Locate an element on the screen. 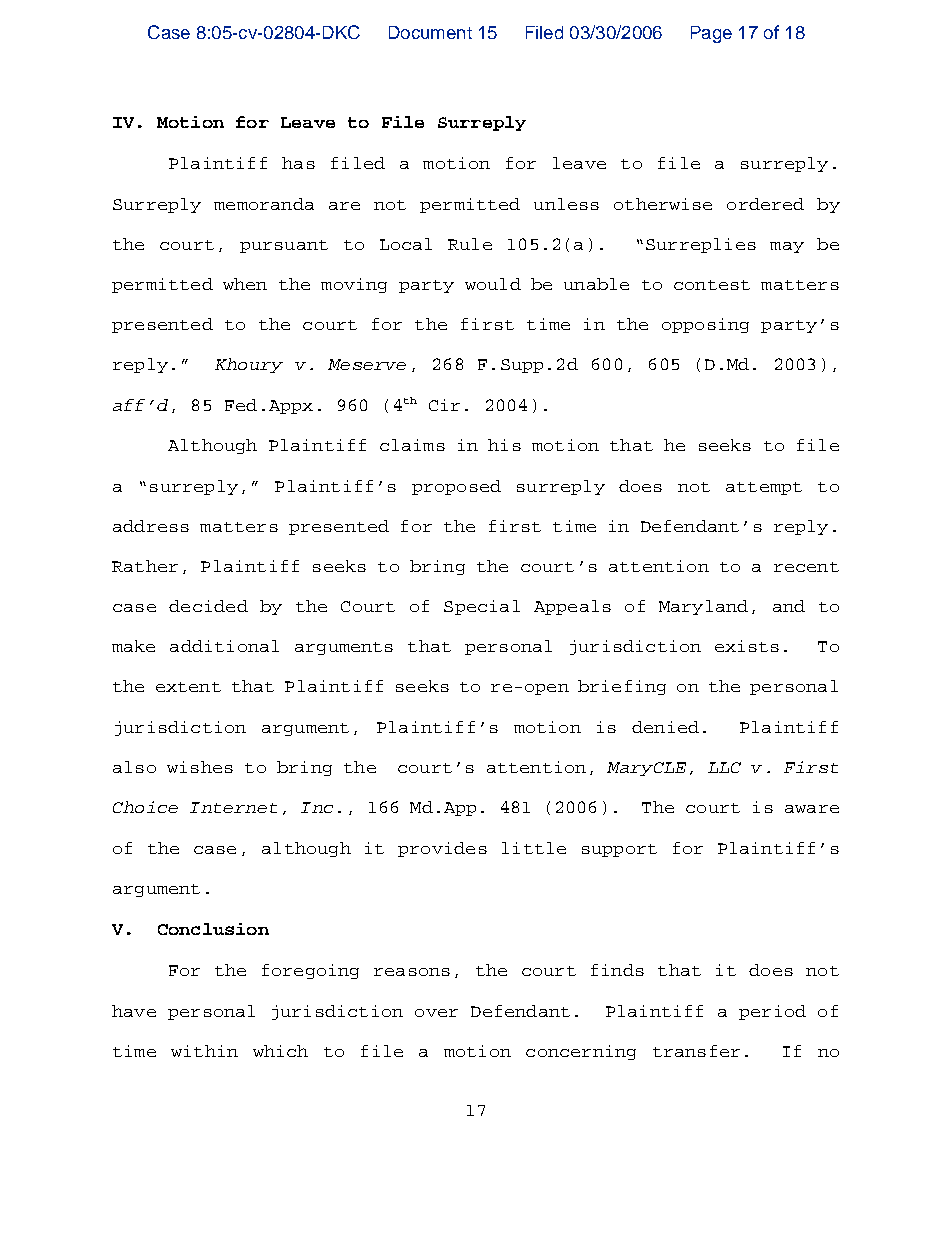  Document is located at coordinates (430, 32).
